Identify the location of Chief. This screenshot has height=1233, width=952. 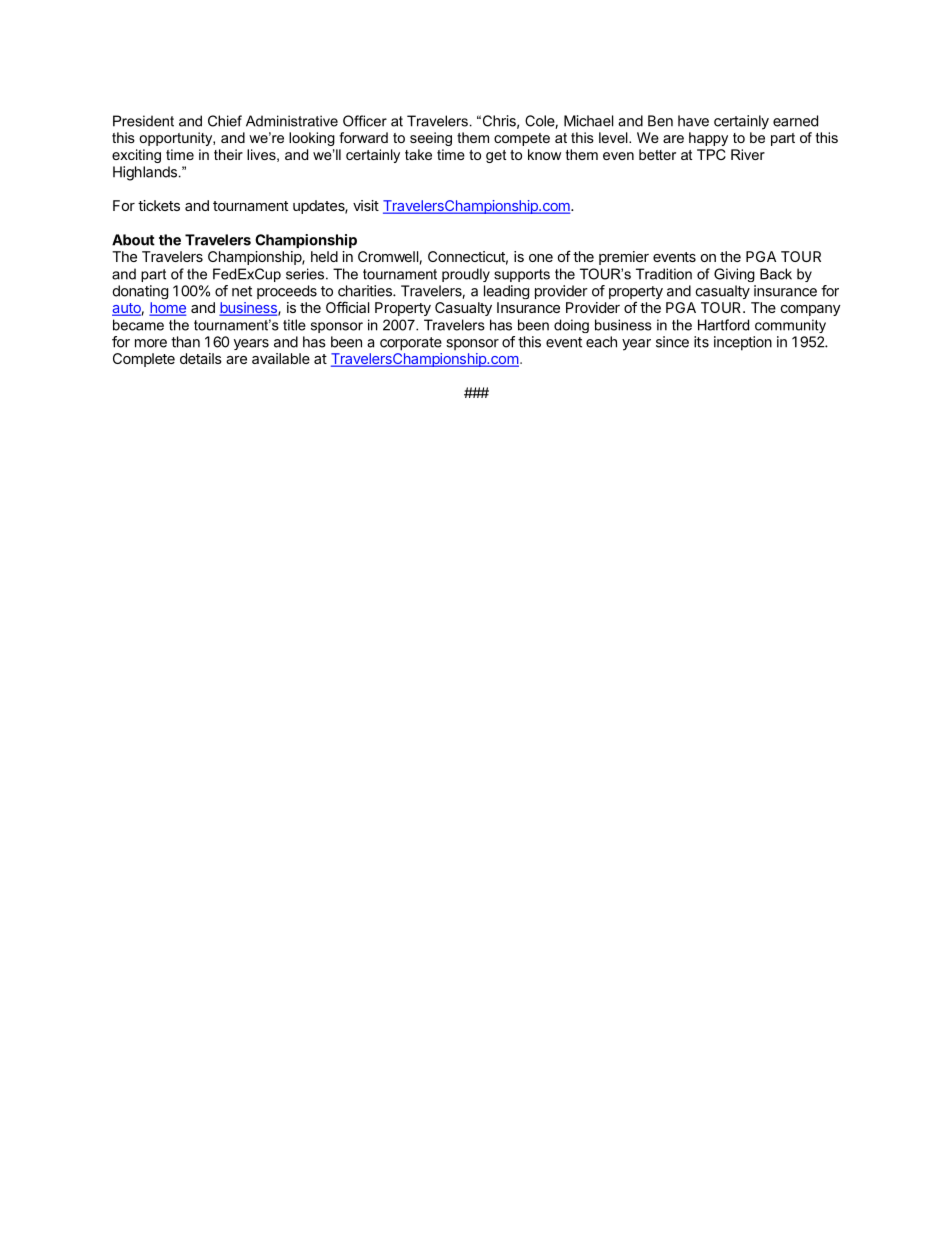
(225, 121).
